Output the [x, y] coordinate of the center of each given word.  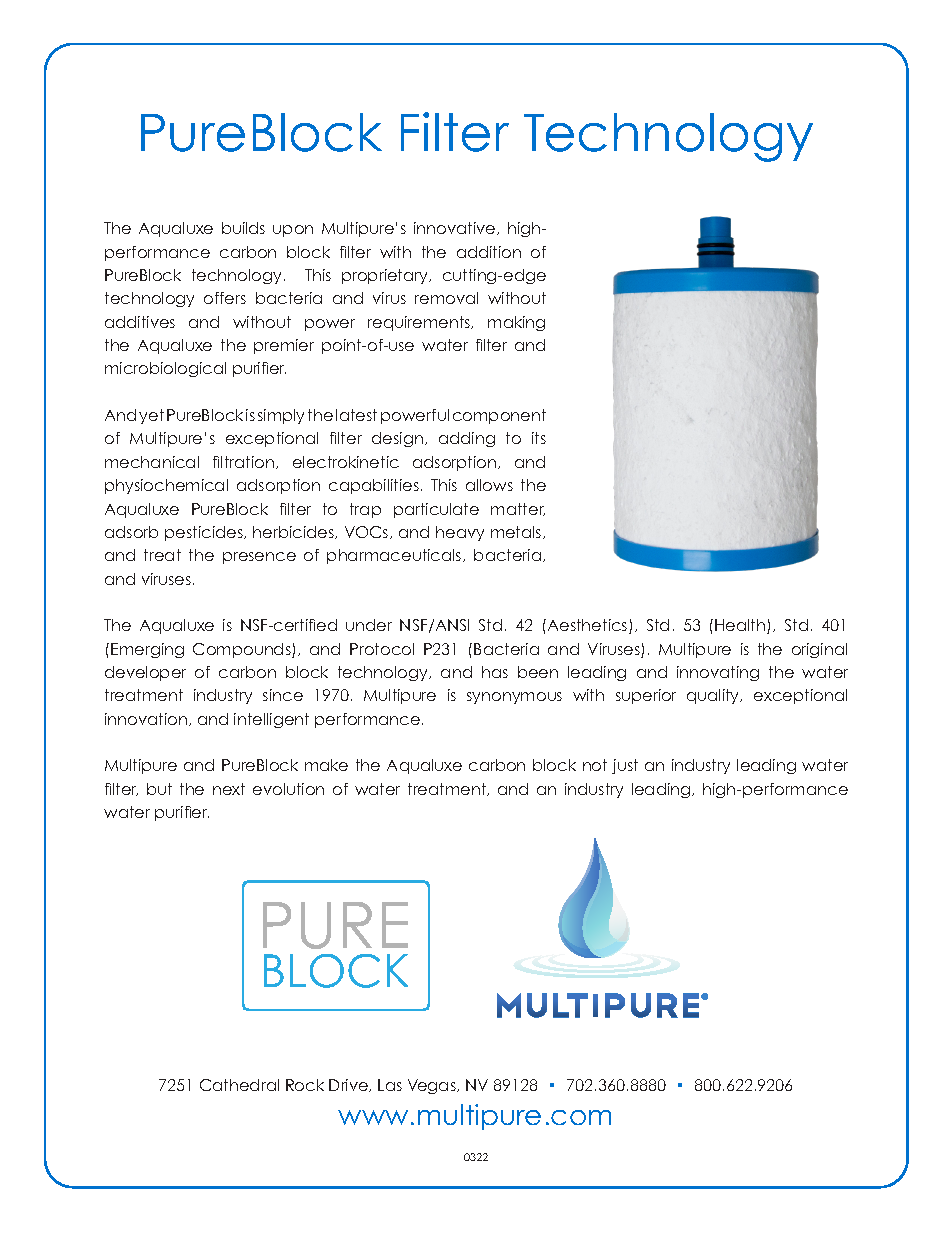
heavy [460, 533]
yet [151, 416]
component [499, 416]
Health [741, 626]
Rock [305, 1085]
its [539, 438]
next [229, 789]
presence [259, 558]
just [625, 766]
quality [714, 696]
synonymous [514, 698]
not [595, 765]
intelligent [271, 720]
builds [243, 228]
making [516, 323]
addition [489, 252]
